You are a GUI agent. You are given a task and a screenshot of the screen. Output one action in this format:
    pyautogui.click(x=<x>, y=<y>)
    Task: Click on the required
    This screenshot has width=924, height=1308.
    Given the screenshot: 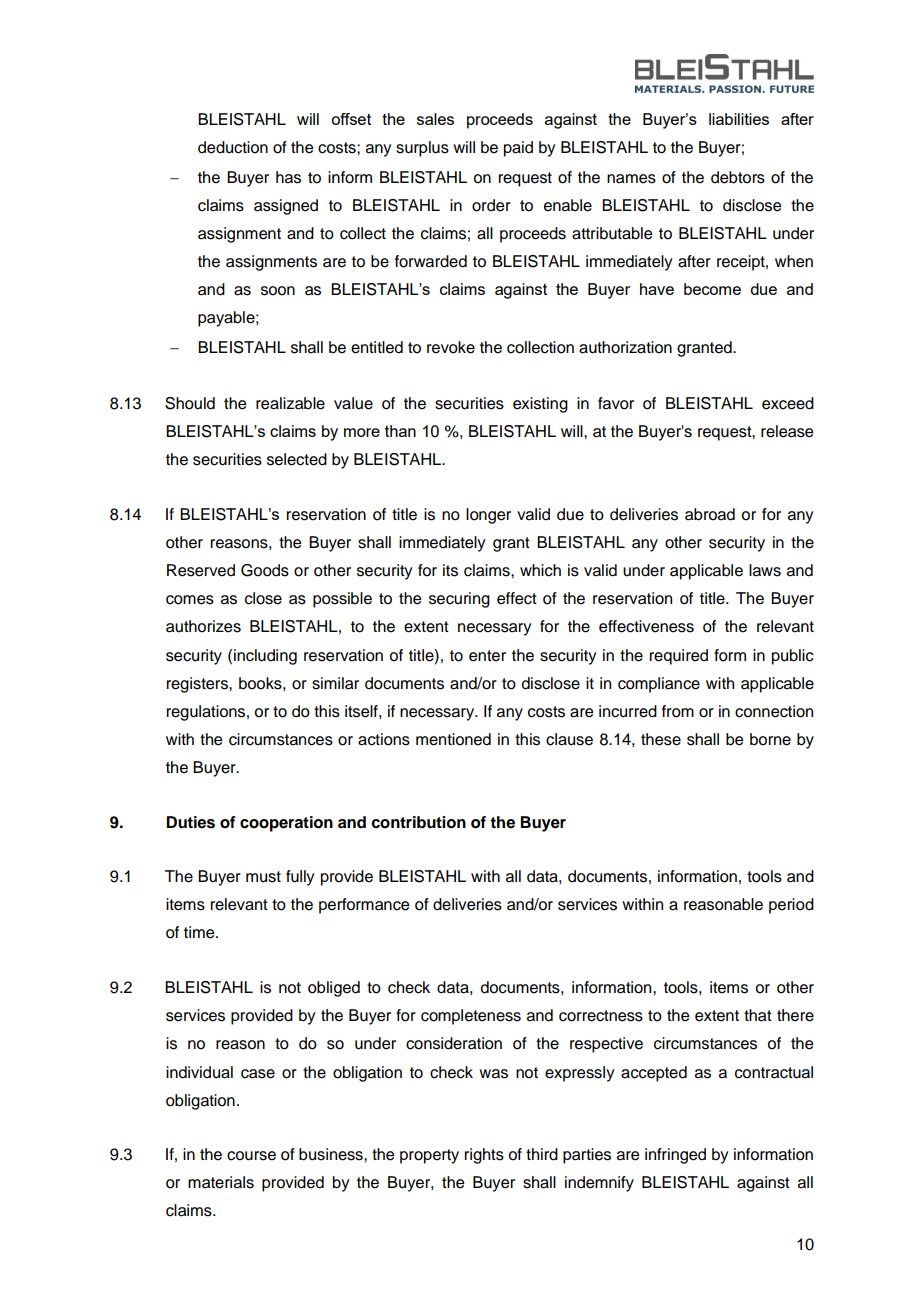 What is the action you would take?
    pyautogui.click(x=679, y=657)
